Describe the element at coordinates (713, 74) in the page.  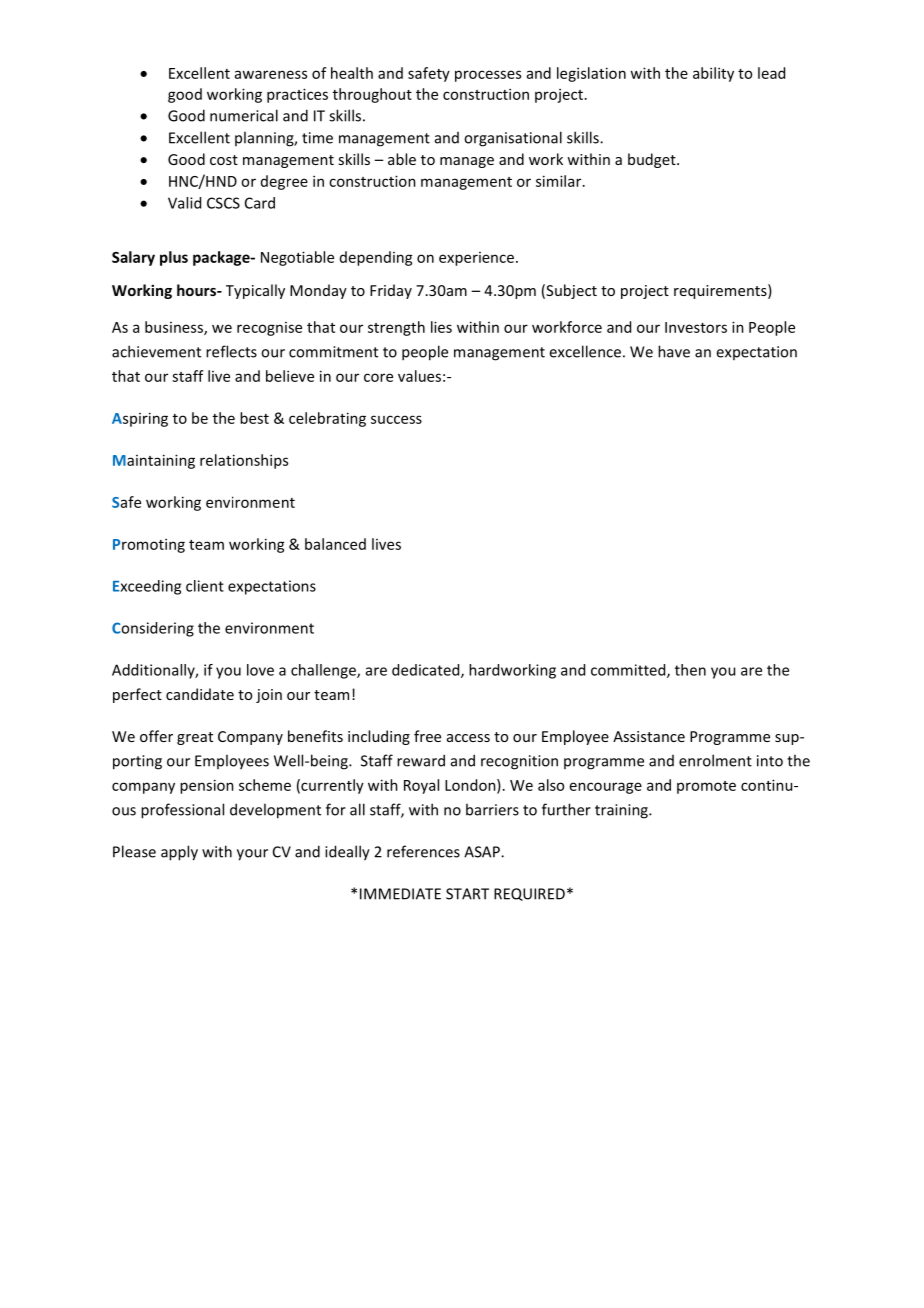
I see `ability` at that location.
